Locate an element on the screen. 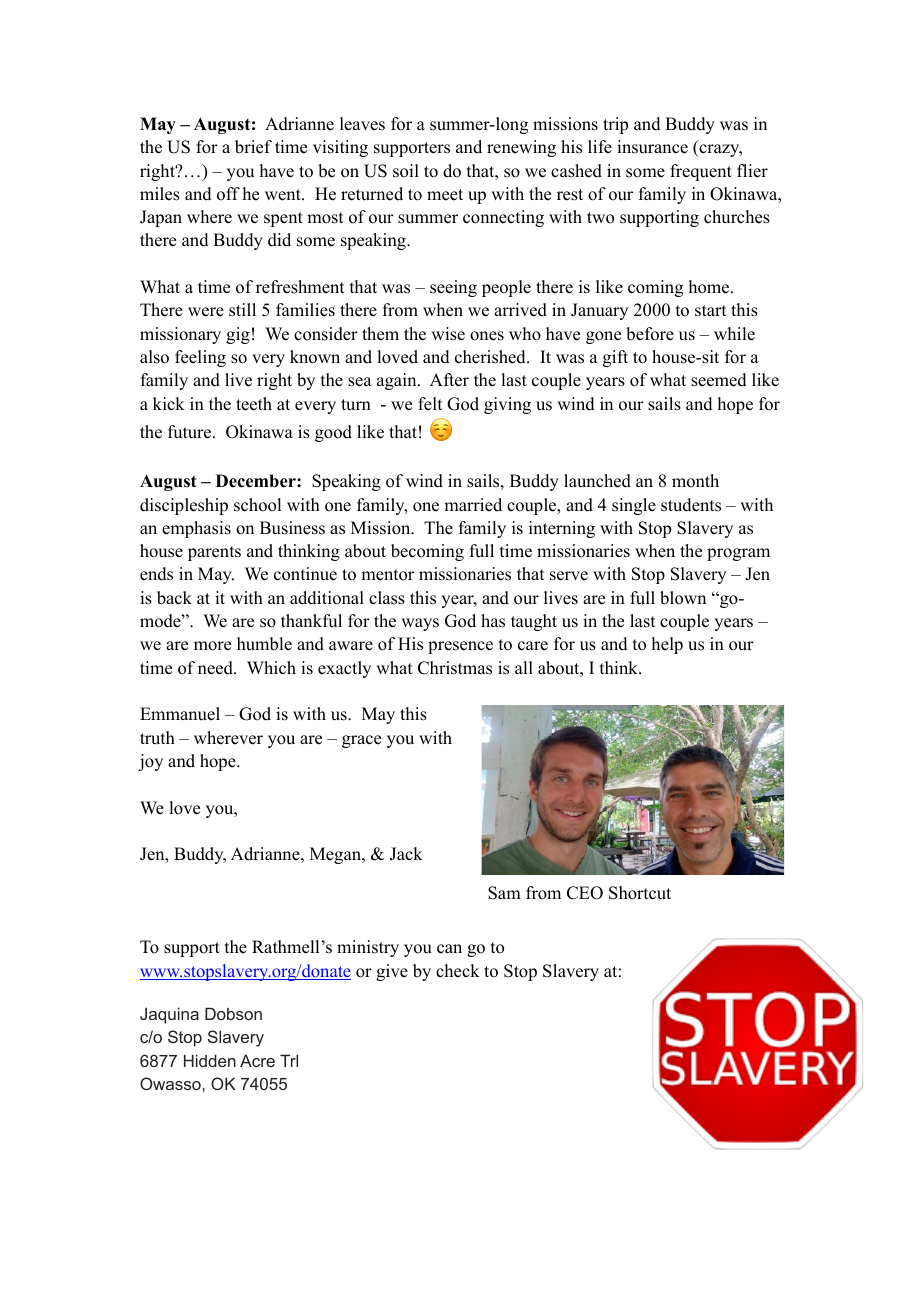  future is located at coordinates (191, 432).
